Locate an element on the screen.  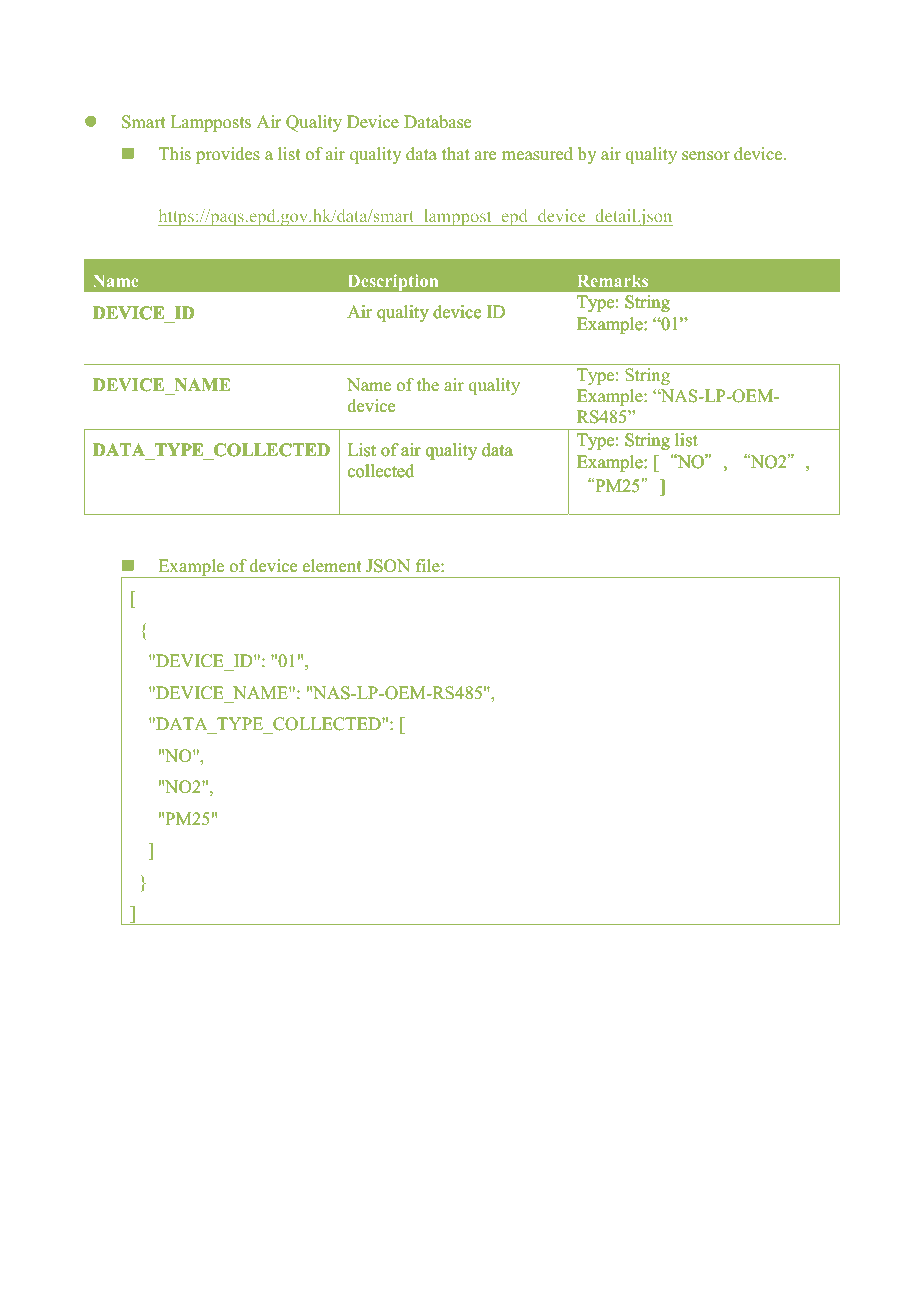
element is located at coordinates (332, 566).
